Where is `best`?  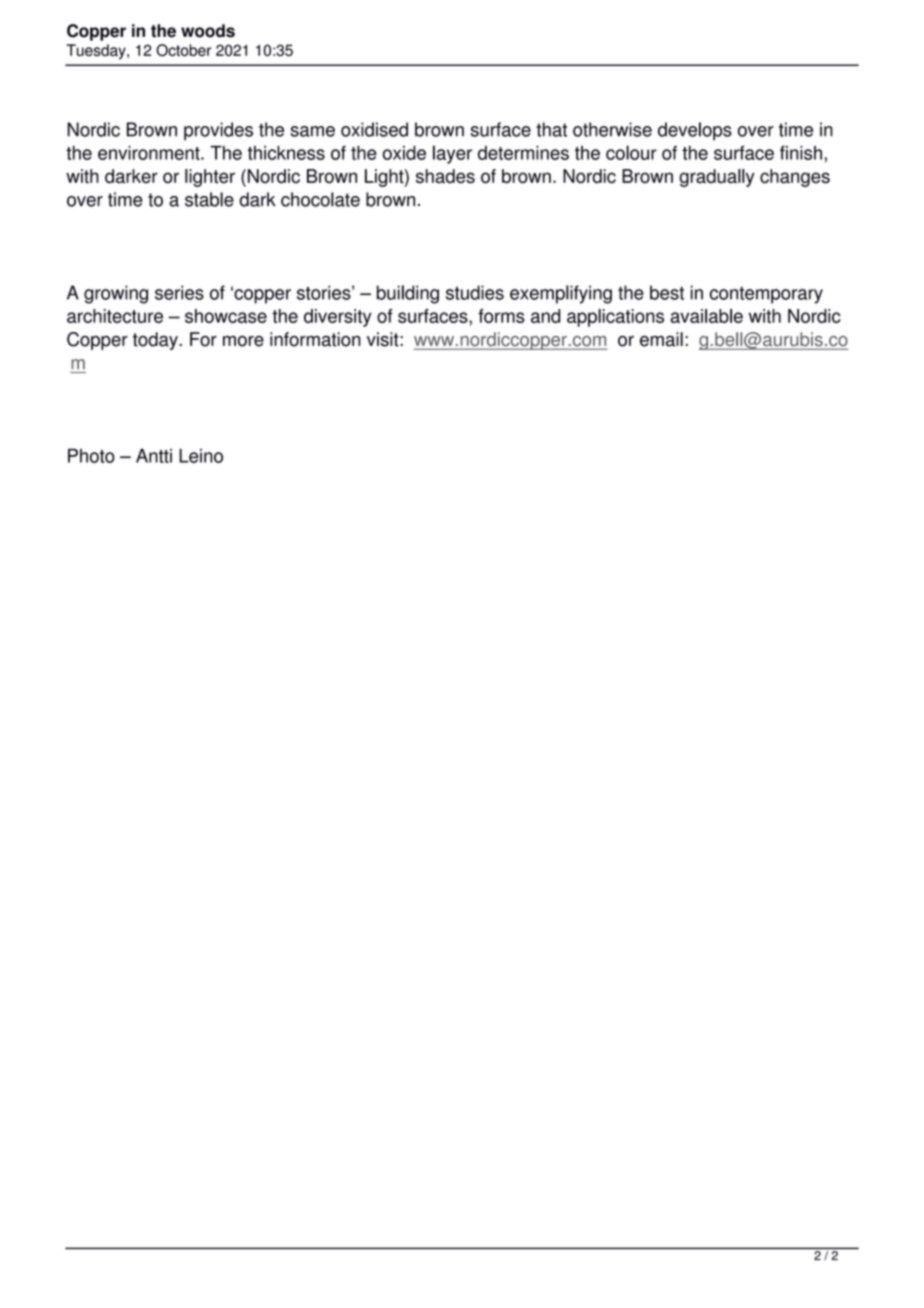
best is located at coordinates (667, 292).
